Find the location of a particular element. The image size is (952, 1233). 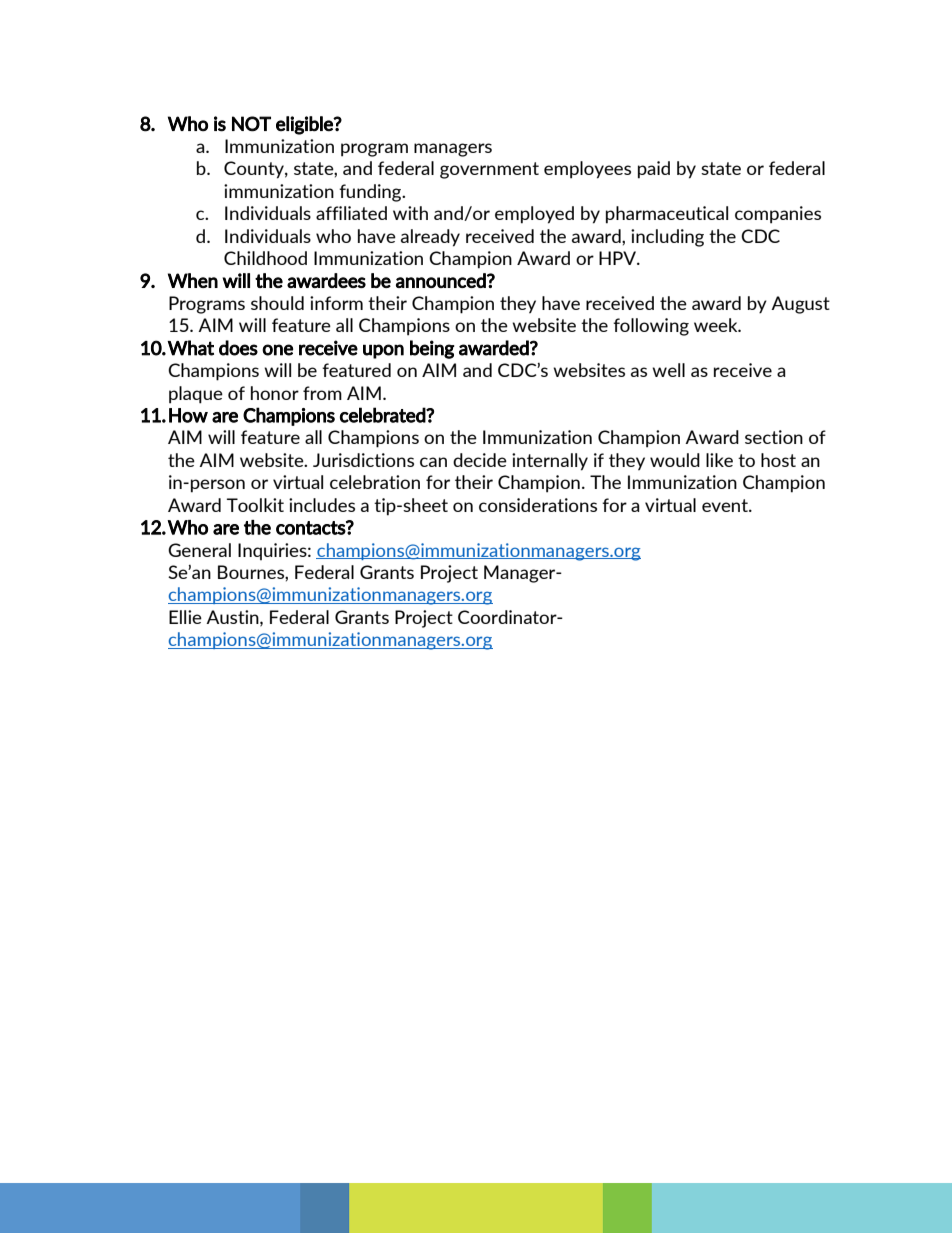

including is located at coordinates (667, 238).
